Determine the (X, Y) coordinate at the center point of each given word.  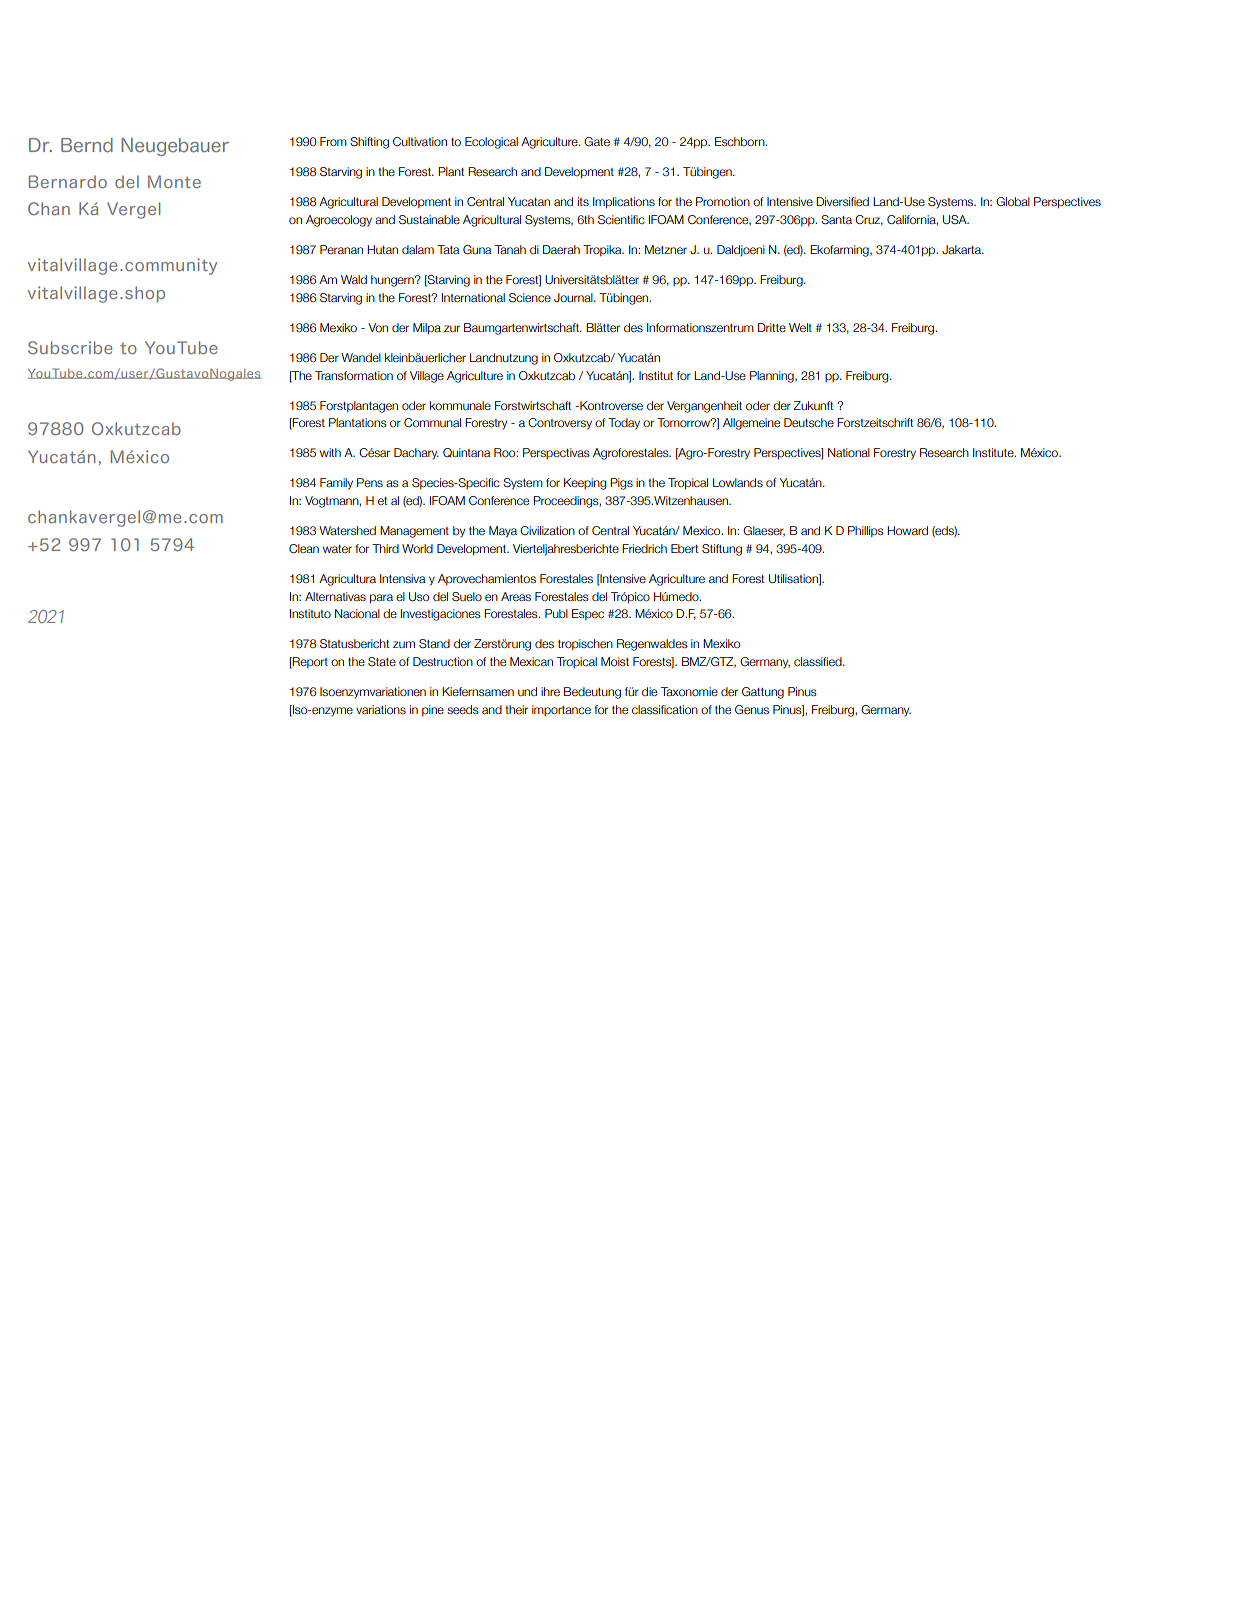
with (330, 452)
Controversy (560, 424)
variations (381, 709)
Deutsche (809, 422)
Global (1013, 201)
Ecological (491, 143)
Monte (174, 181)
